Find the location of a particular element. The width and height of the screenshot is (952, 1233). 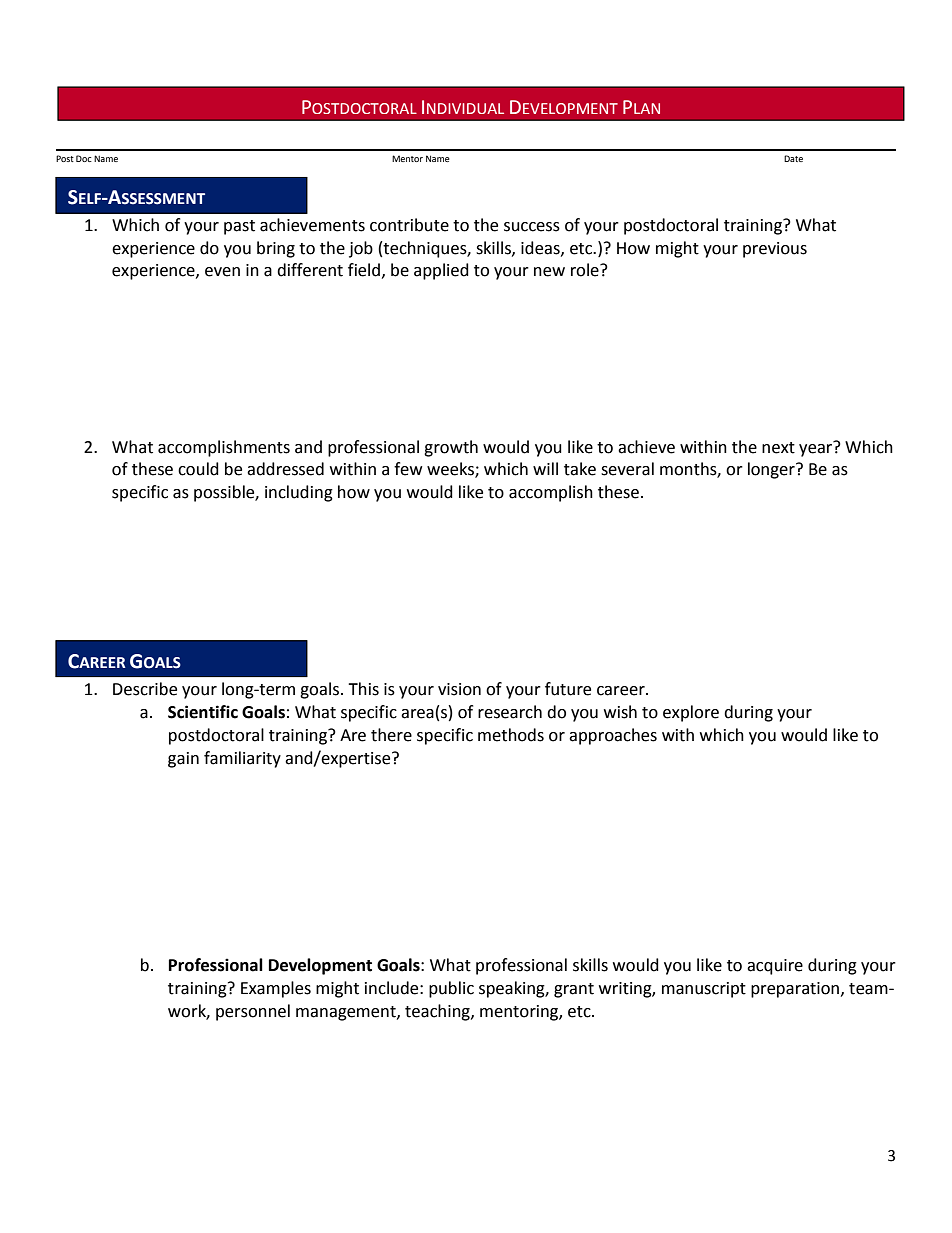

including is located at coordinates (299, 493).
